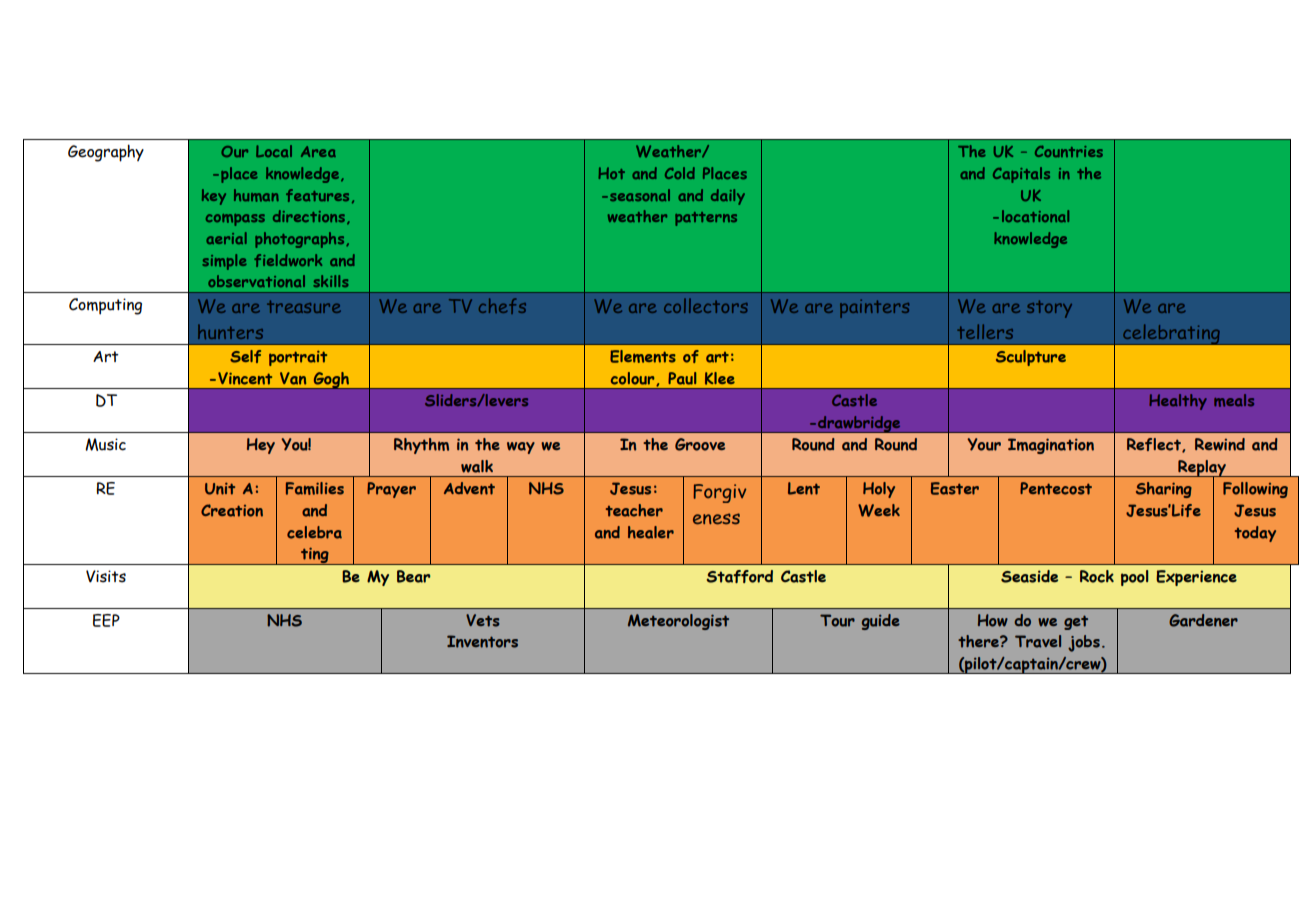  I want to click on Healthy, so click(1178, 402).
